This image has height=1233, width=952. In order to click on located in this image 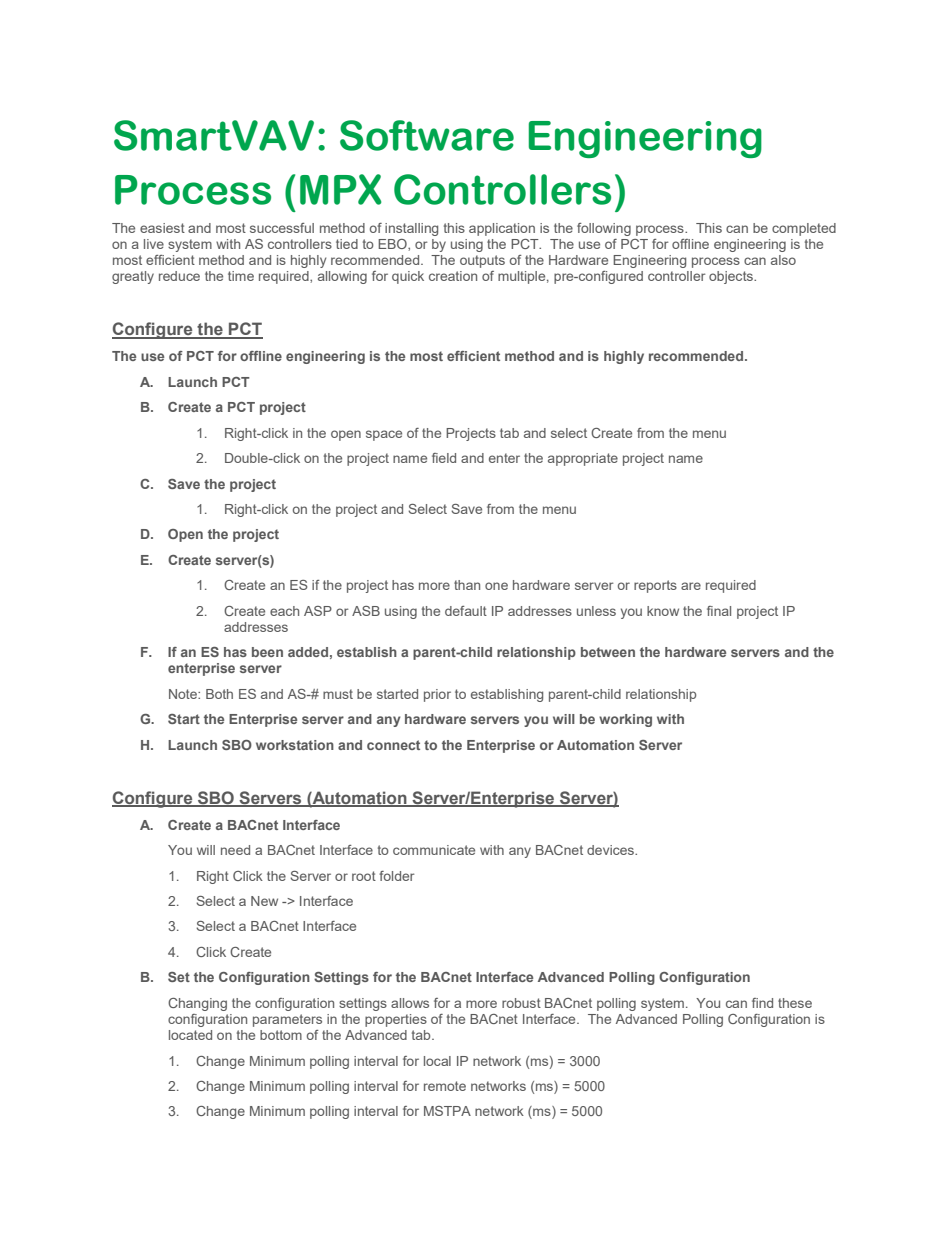, I will do `click(190, 1035)`.
